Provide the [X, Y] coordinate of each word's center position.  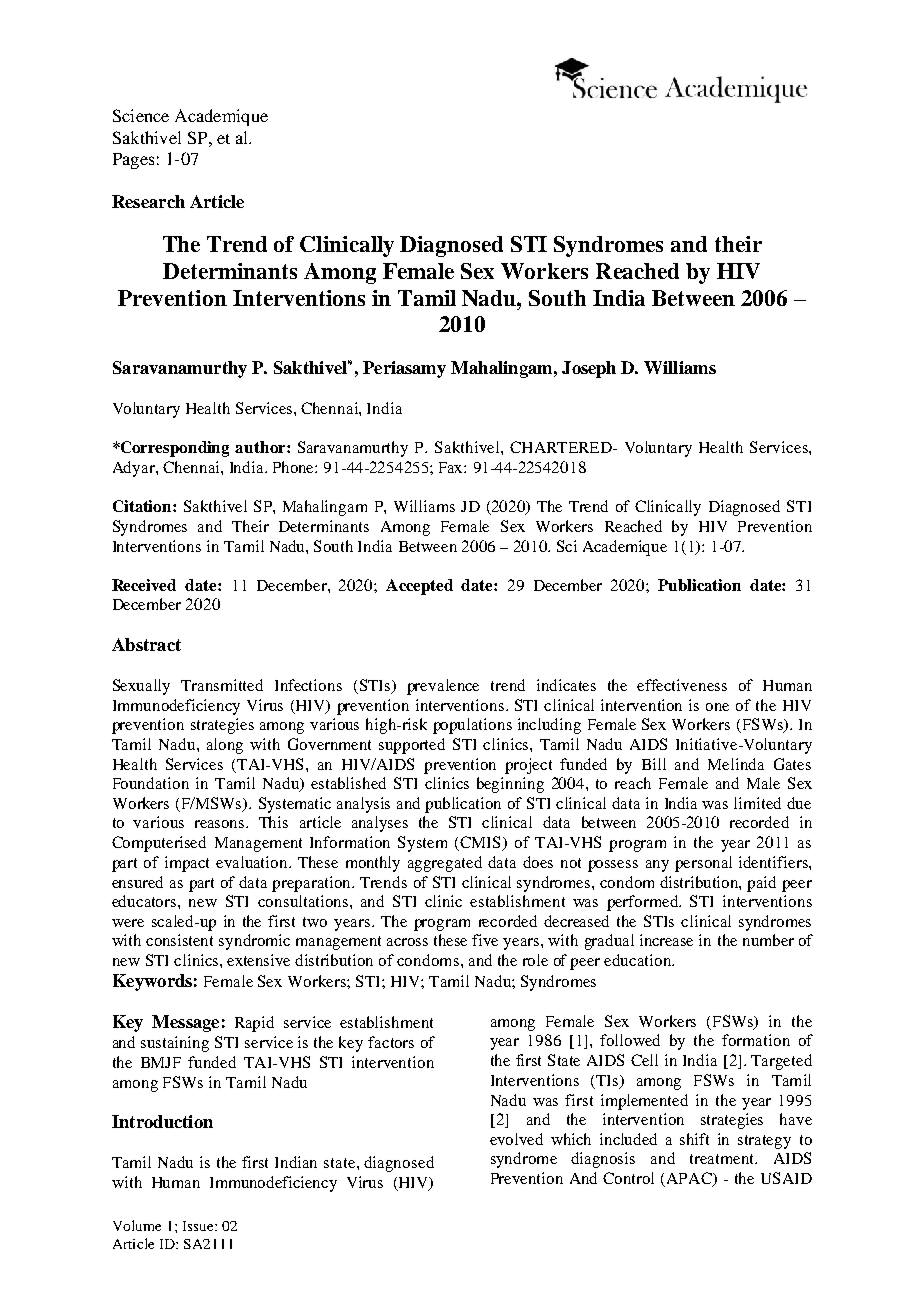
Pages [133, 161]
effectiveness [682, 685]
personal [703, 864]
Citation [143, 506]
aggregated [445, 864]
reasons [221, 824]
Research [148, 201]
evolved [516, 1139]
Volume [137, 1225]
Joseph [589, 369]
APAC [690, 1179]
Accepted [419, 587]
